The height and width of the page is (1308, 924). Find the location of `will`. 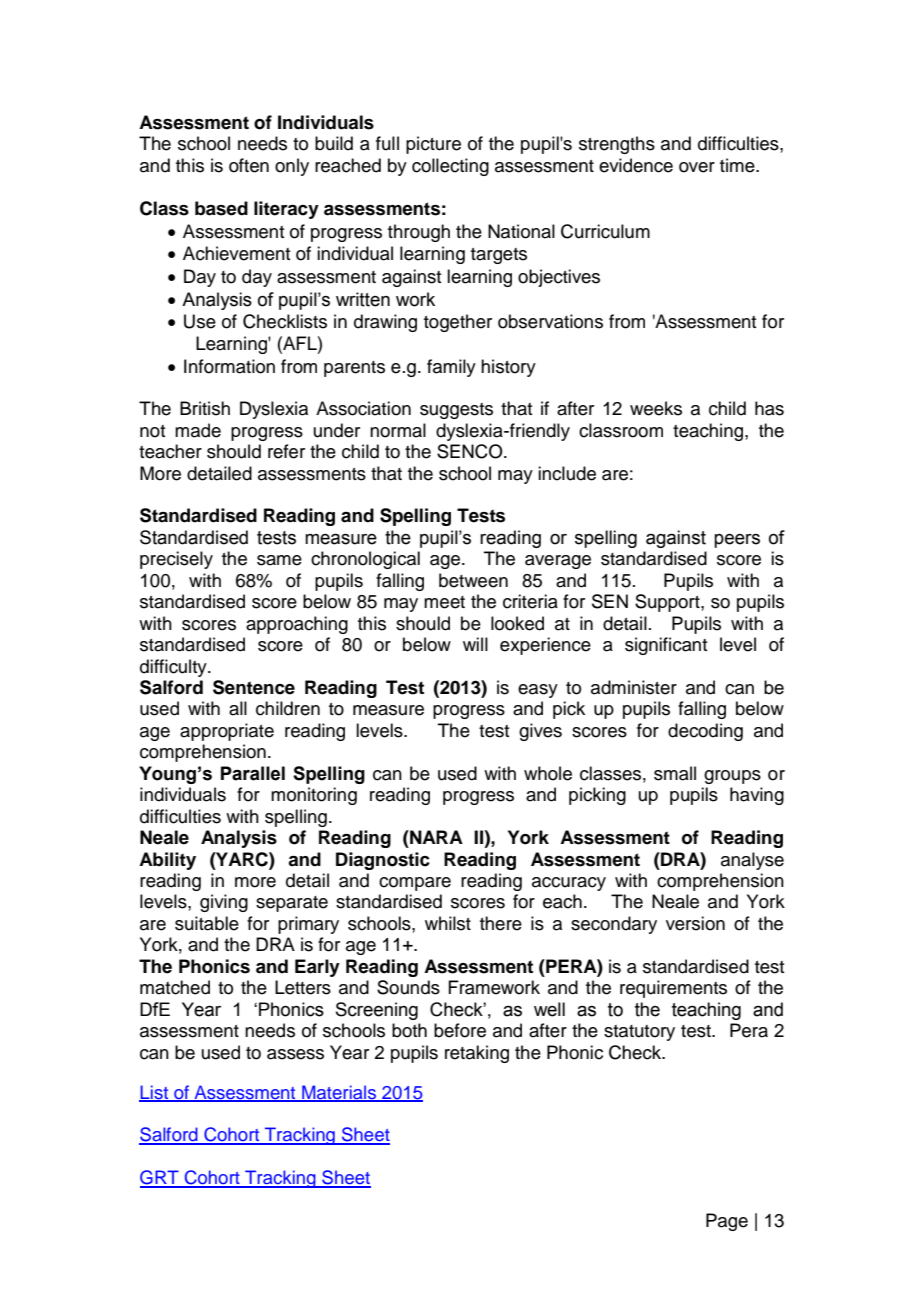

will is located at coordinates (475, 644).
